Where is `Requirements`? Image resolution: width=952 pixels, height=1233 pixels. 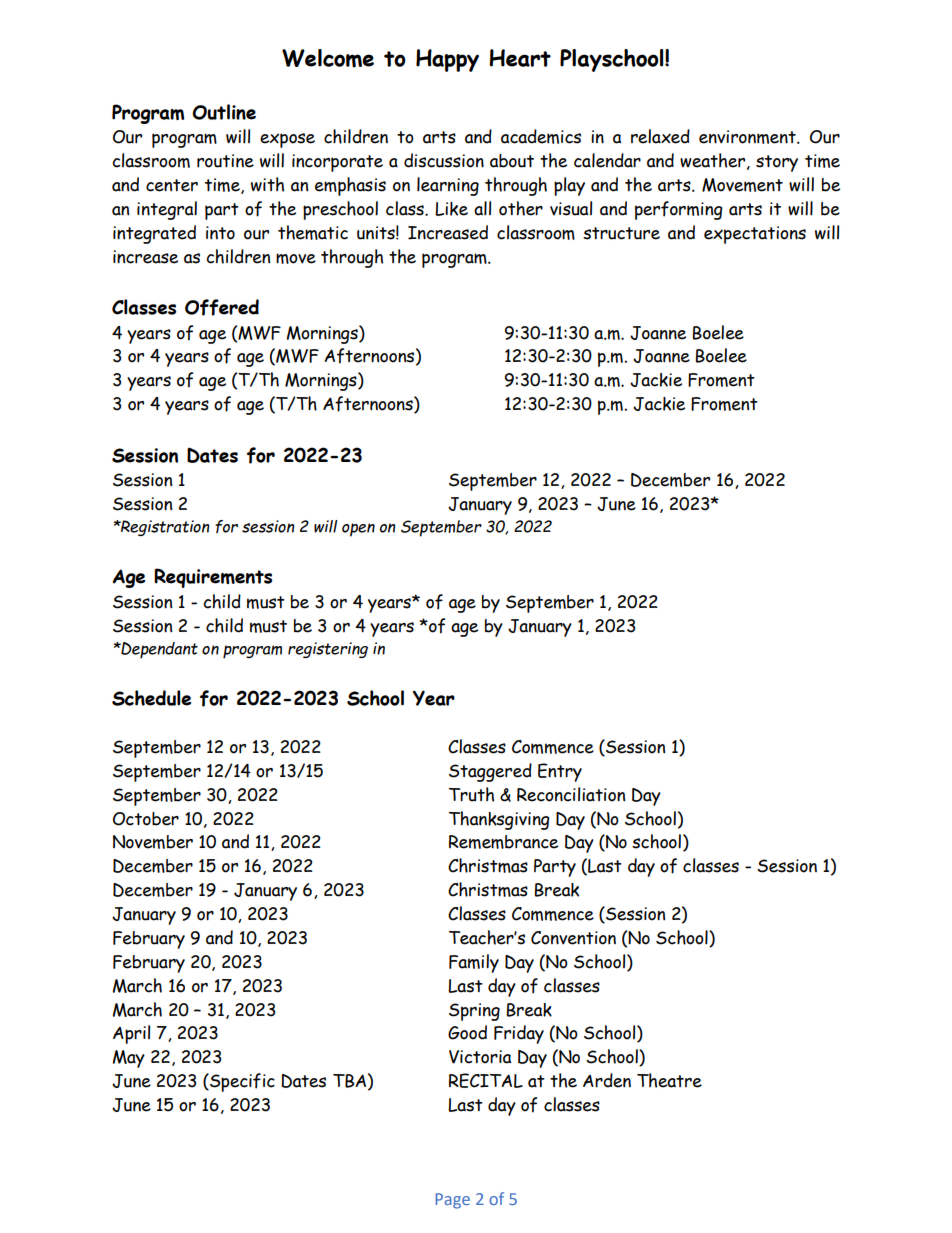
Requirements is located at coordinates (213, 578).
